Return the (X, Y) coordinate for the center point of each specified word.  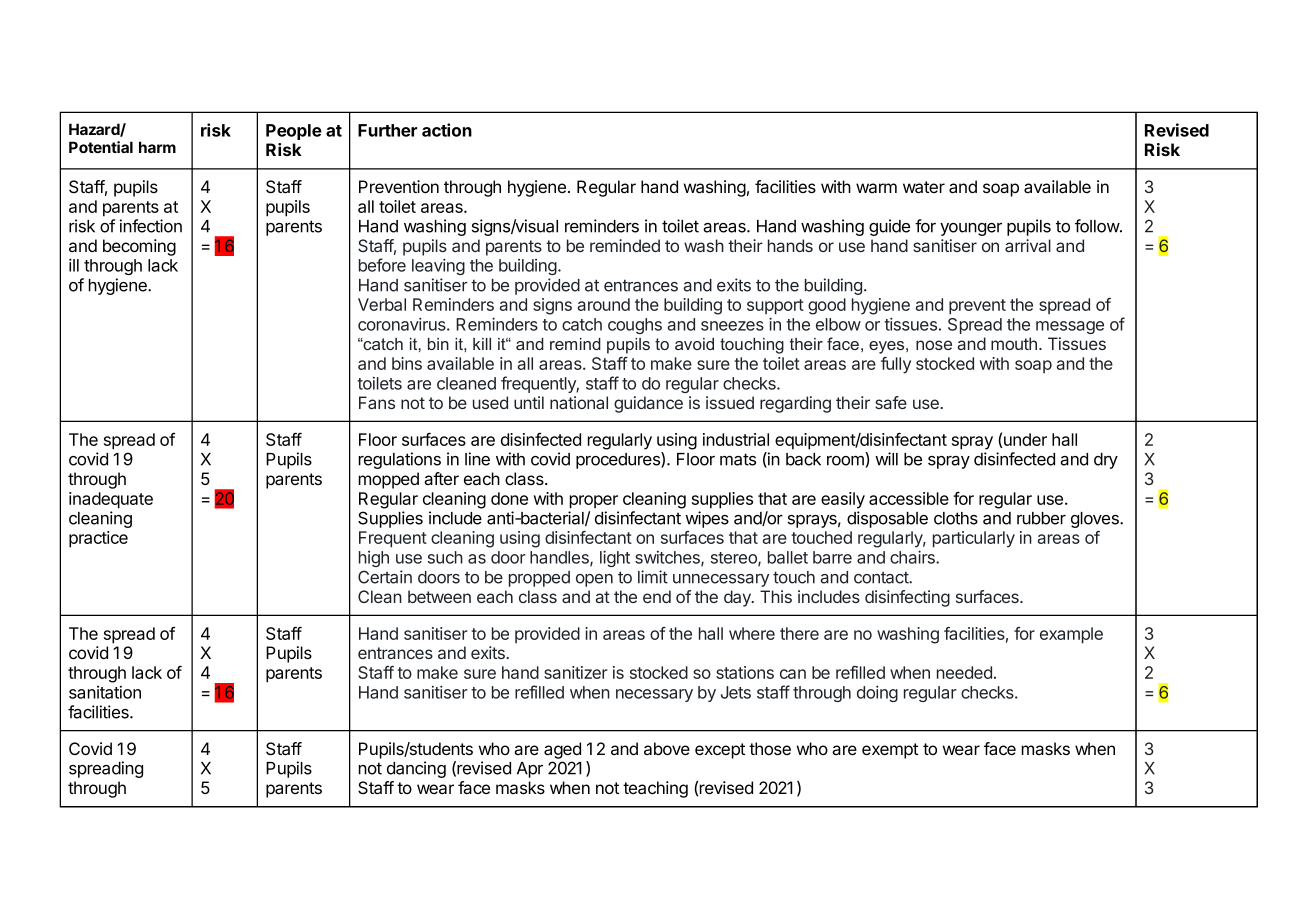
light (615, 558)
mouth (1014, 343)
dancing (416, 769)
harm (157, 147)
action (447, 130)
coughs (635, 326)
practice (98, 539)
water (924, 187)
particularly (974, 539)
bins (407, 363)
